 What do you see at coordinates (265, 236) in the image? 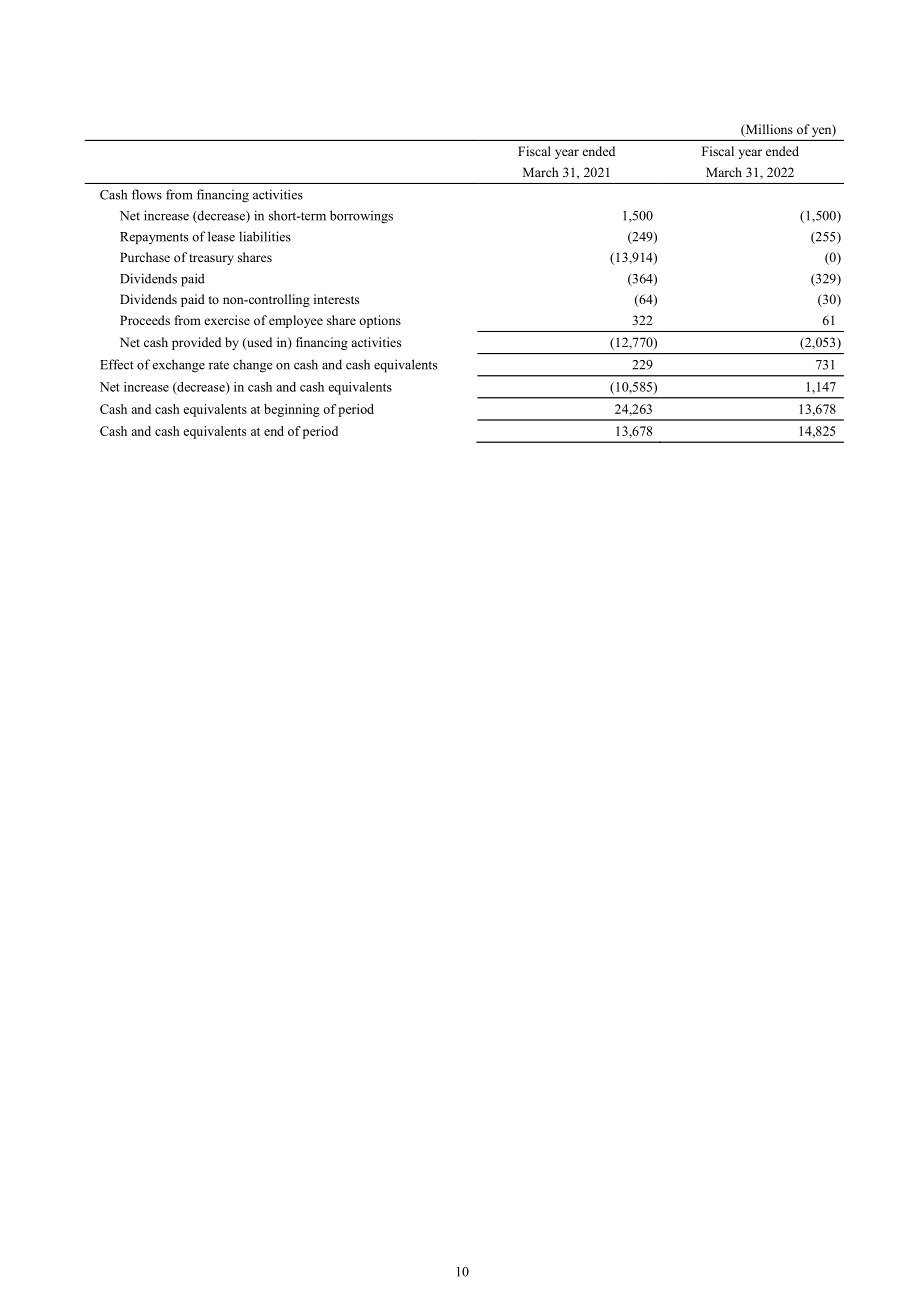
I see `liabilities` at bounding box center [265, 236].
